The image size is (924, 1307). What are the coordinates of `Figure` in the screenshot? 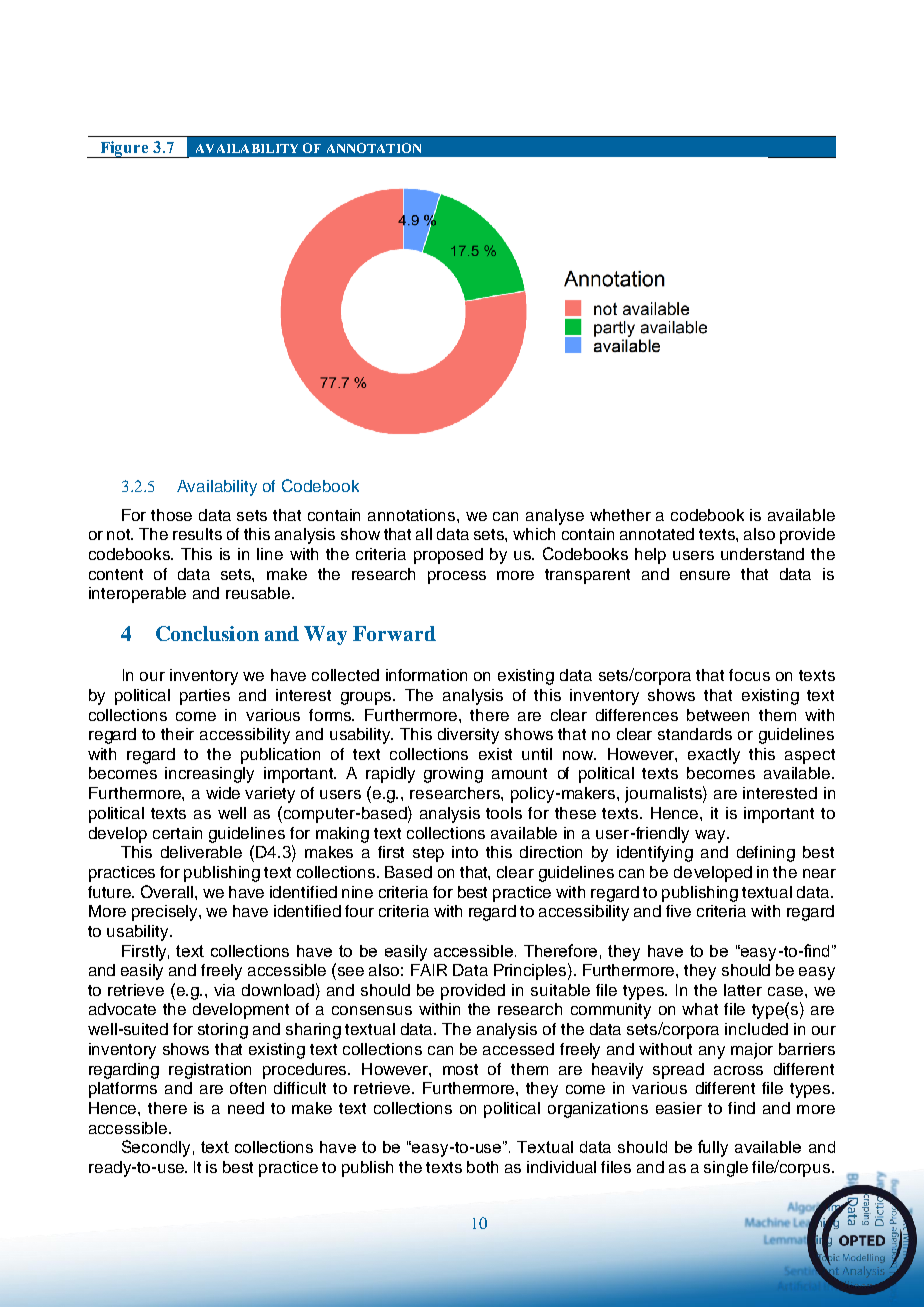 It's located at (124, 149).
